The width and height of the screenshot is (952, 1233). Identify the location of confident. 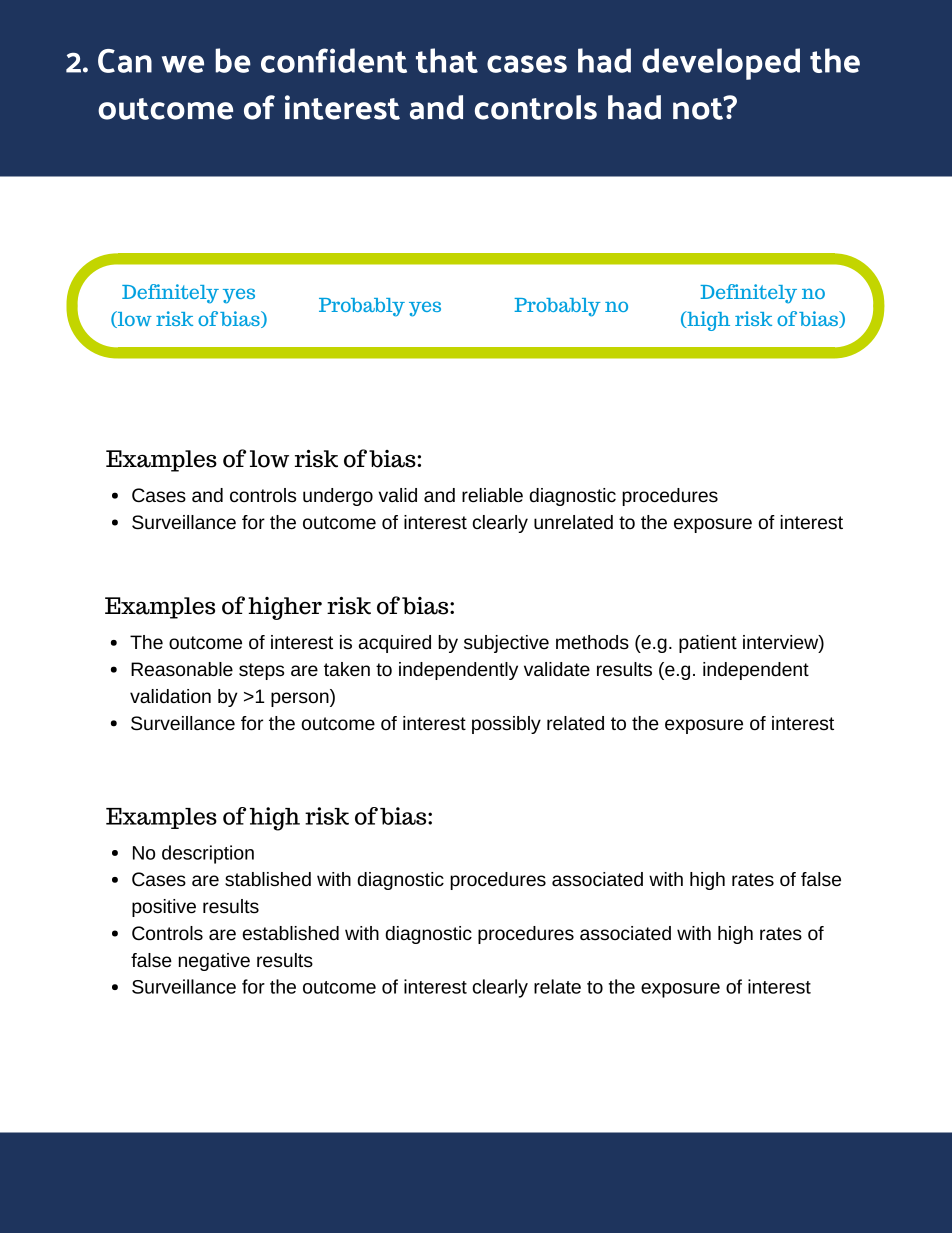
(334, 60).
